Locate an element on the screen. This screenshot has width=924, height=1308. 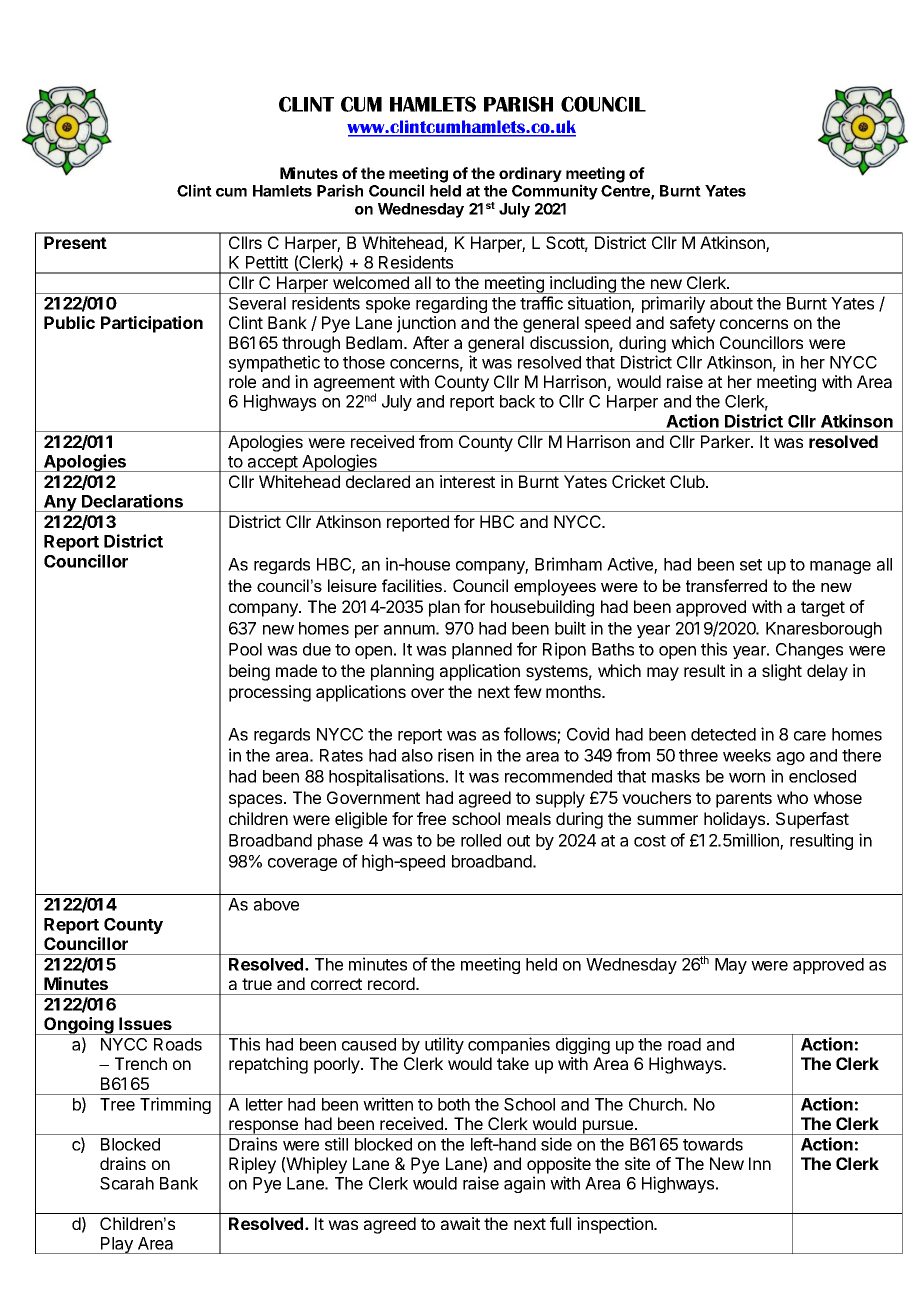
above is located at coordinates (276, 904).
